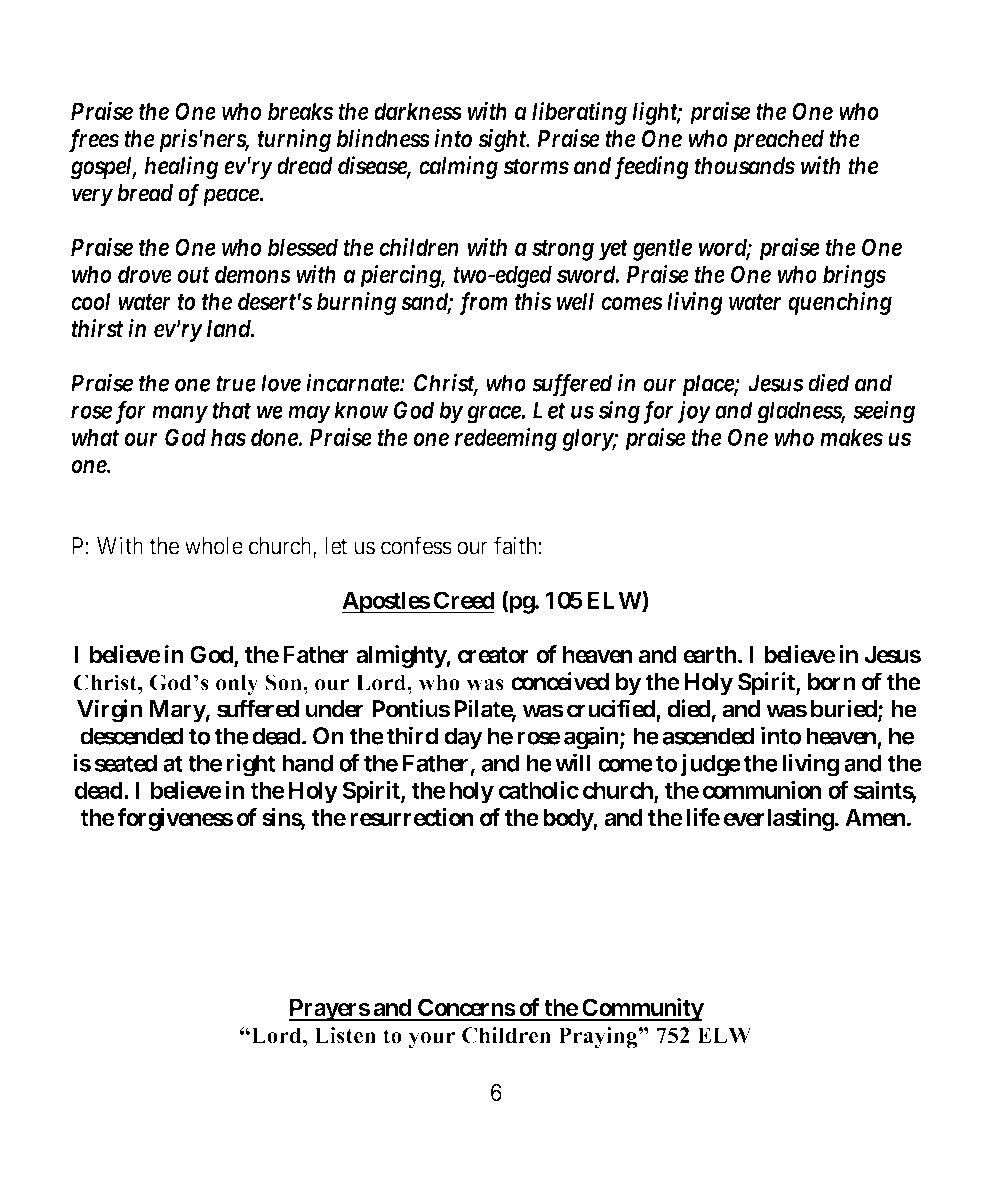  What do you see at coordinates (505, 439) in the screenshot?
I see `redeeming` at bounding box center [505, 439].
